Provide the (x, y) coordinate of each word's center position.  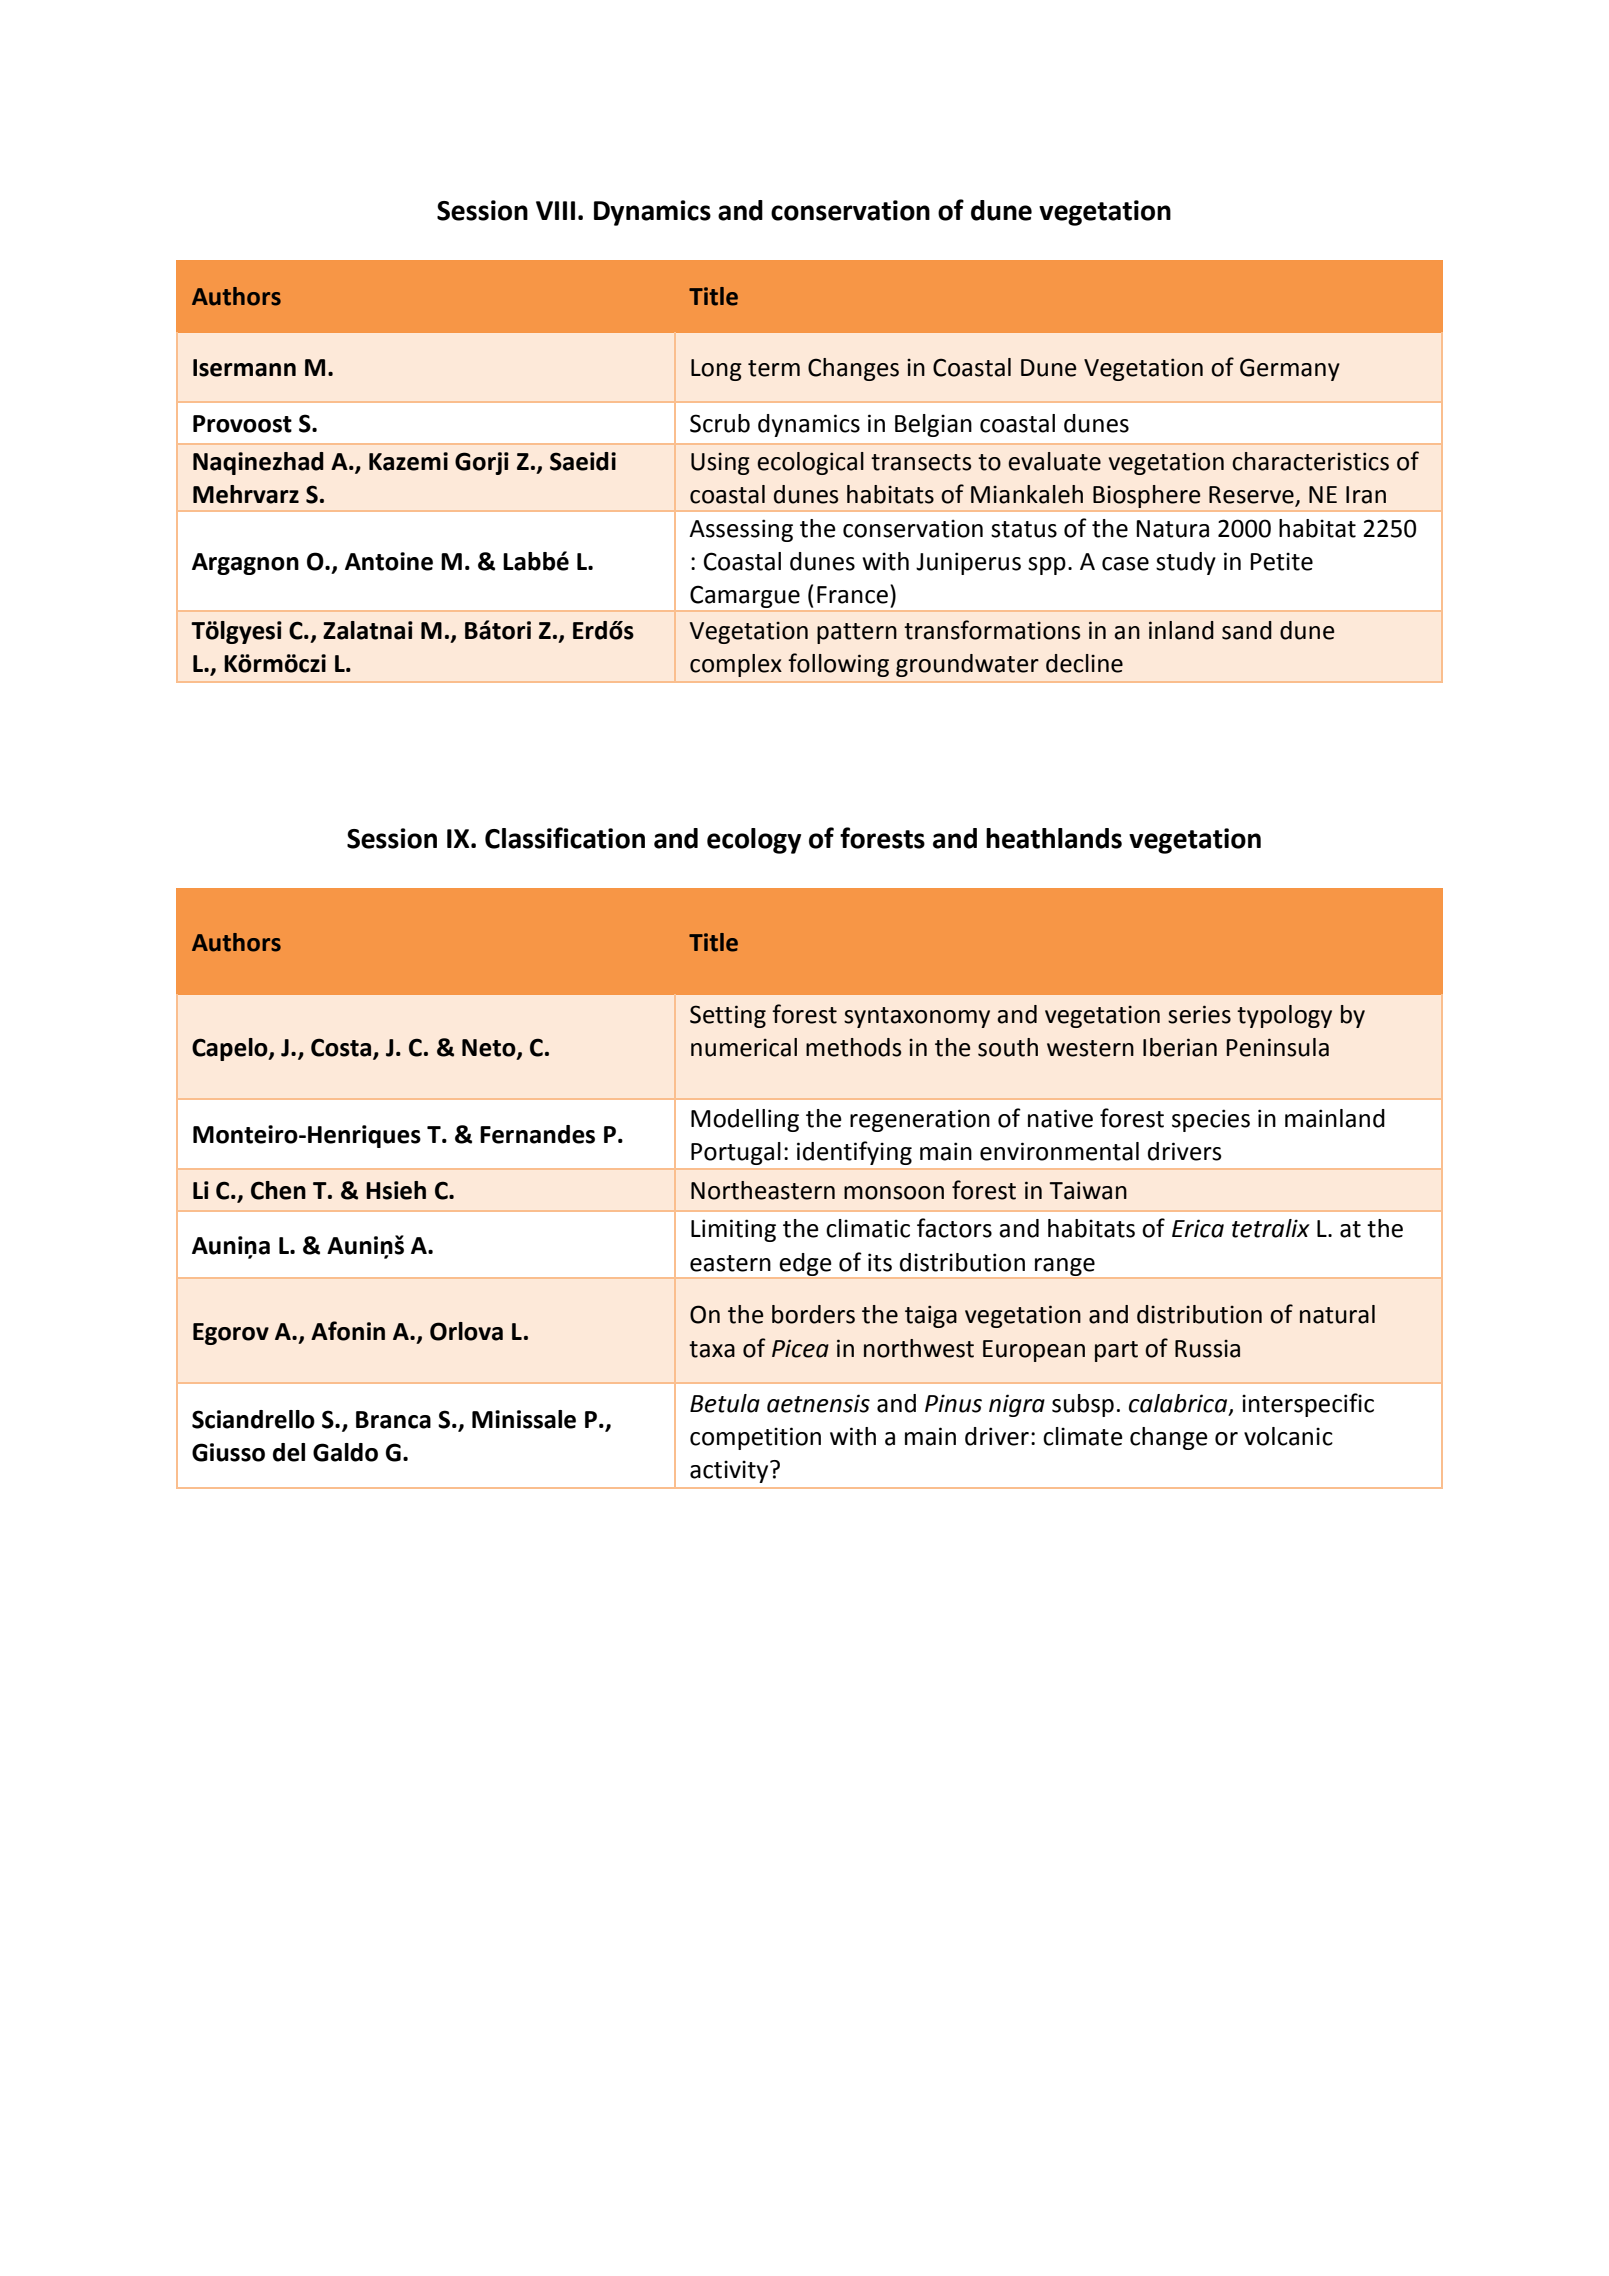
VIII (555, 210)
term (774, 368)
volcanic (1288, 1436)
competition (755, 1438)
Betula (725, 1403)
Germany (1290, 369)
